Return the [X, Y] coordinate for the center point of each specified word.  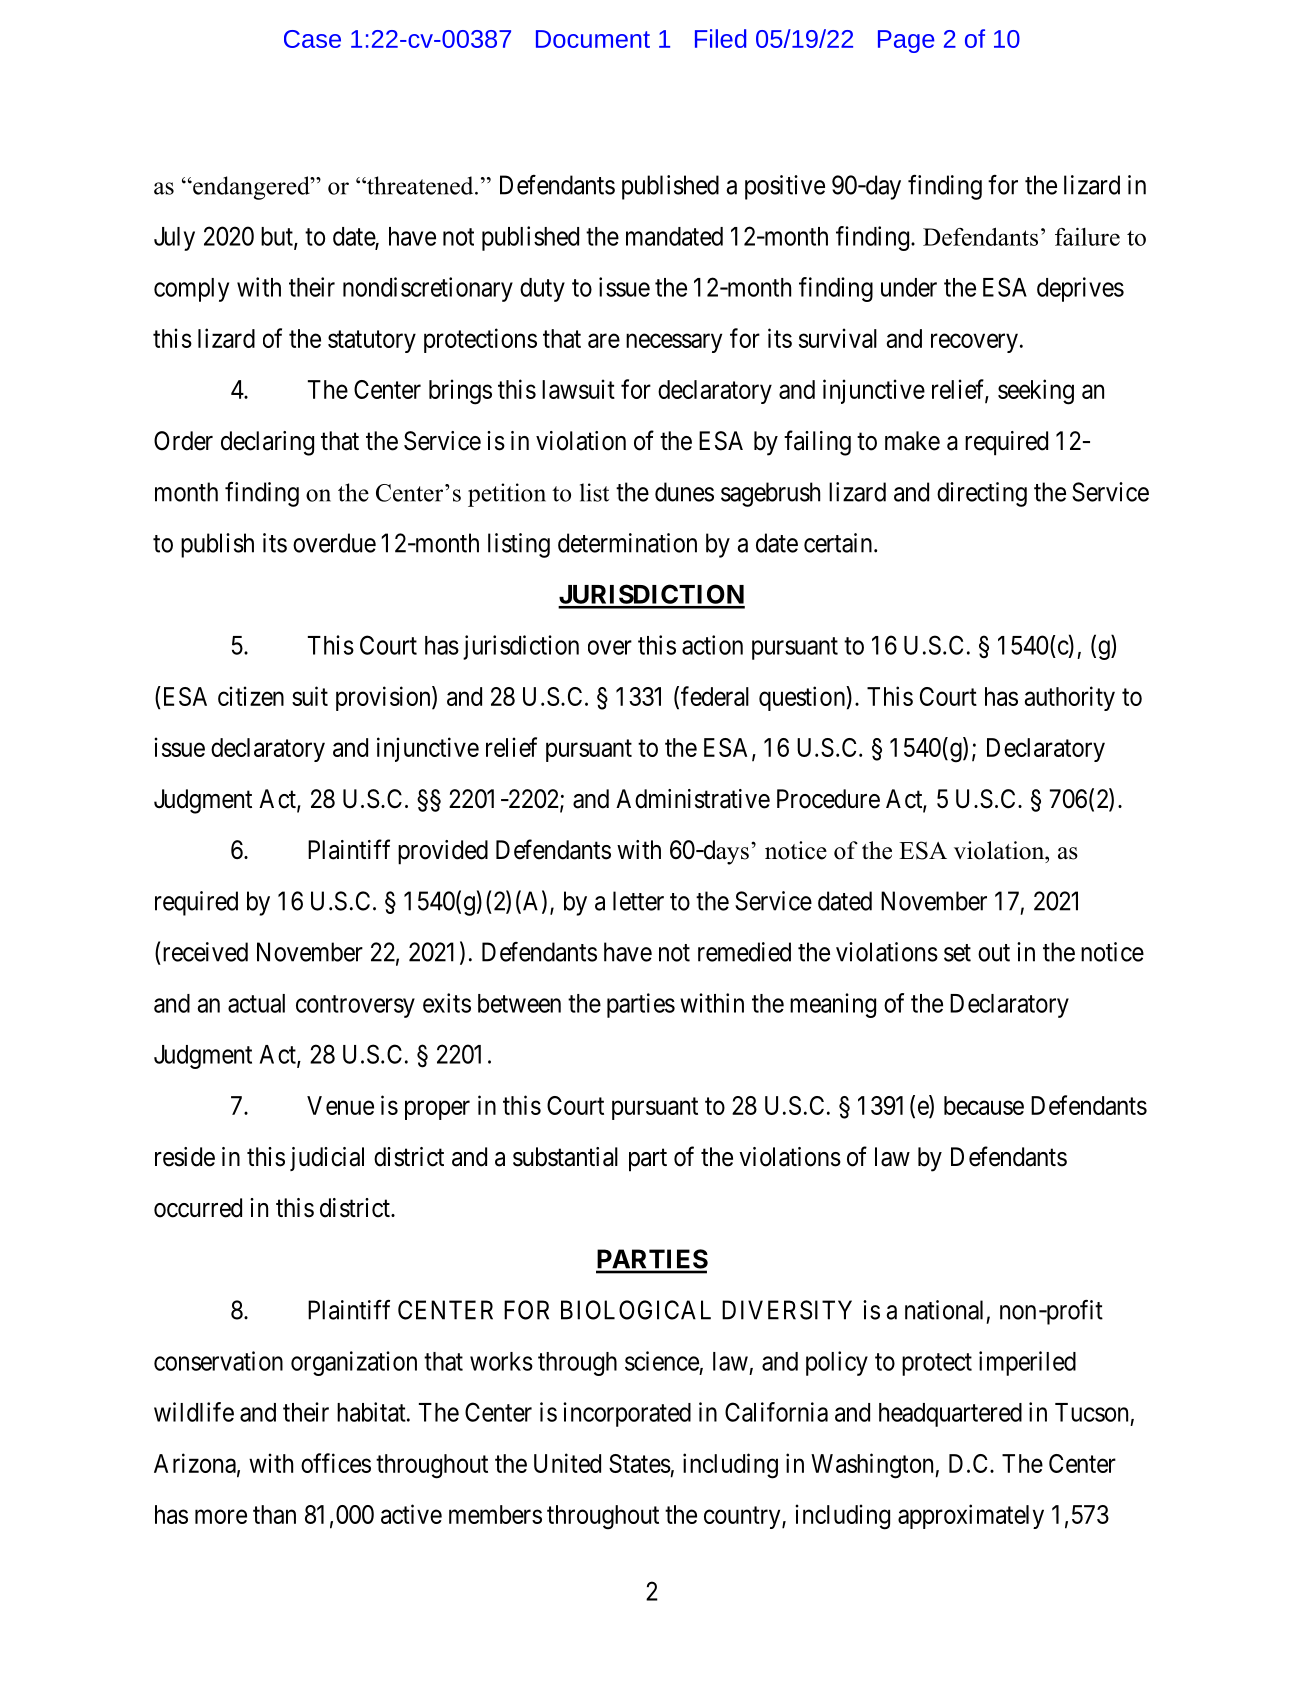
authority [1070, 698]
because [984, 1105]
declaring [267, 443]
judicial [327, 1159]
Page [906, 41]
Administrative [693, 799]
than [274, 1514]
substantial [565, 1157]
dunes [684, 492]
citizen [251, 696]
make [912, 441]
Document [593, 39]
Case [312, 39]
